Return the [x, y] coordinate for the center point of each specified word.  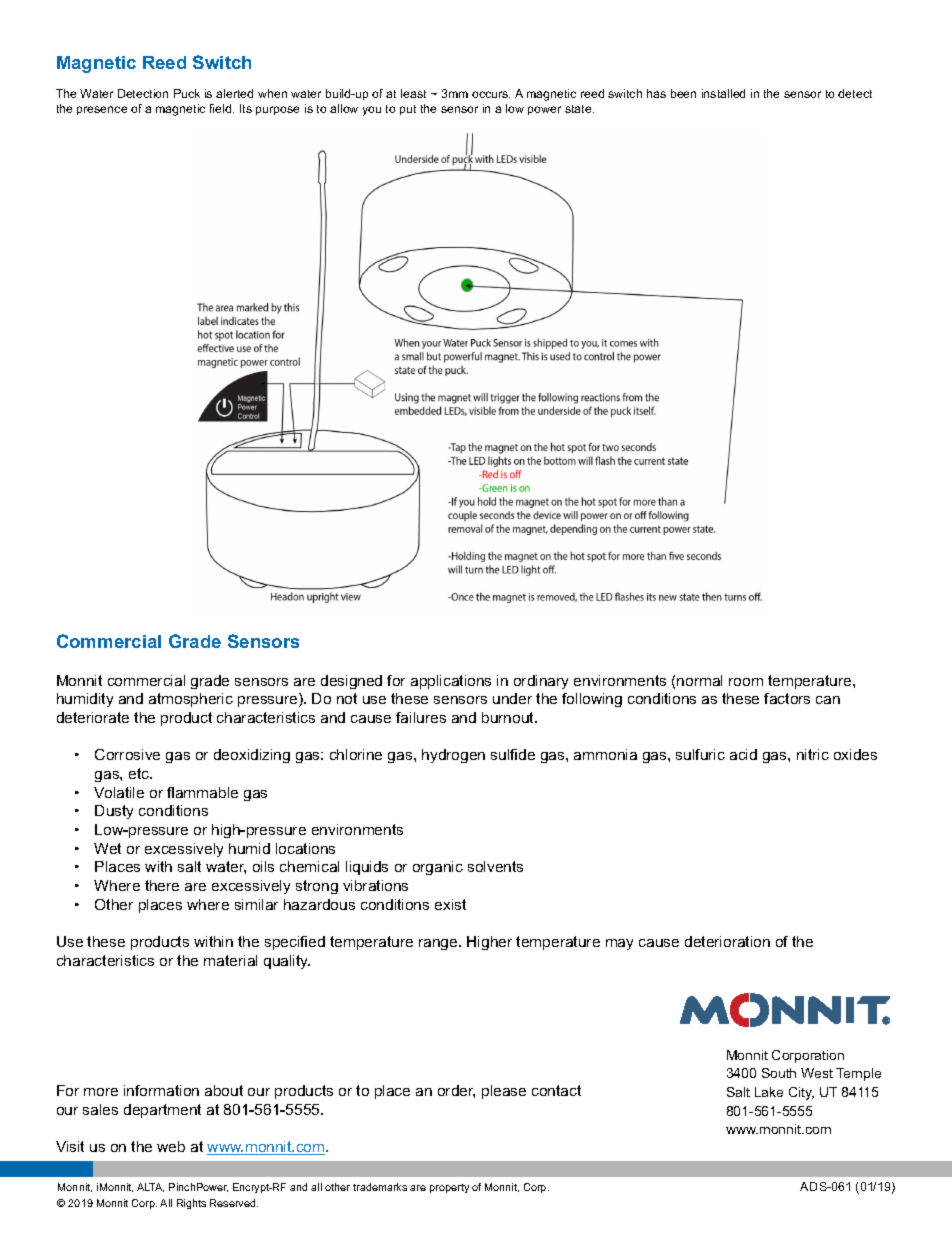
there [162, 885]
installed [723, 93]
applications [451, 682]
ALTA [150, 1187]
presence [102, 110]
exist [450, 904]
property [449, 1188]
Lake [769, 1092]
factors [787, 698]
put [408, 110]
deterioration [727, 941]
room [746, 682]
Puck [187, 93]
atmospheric [191, 700]
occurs [491, 94]
